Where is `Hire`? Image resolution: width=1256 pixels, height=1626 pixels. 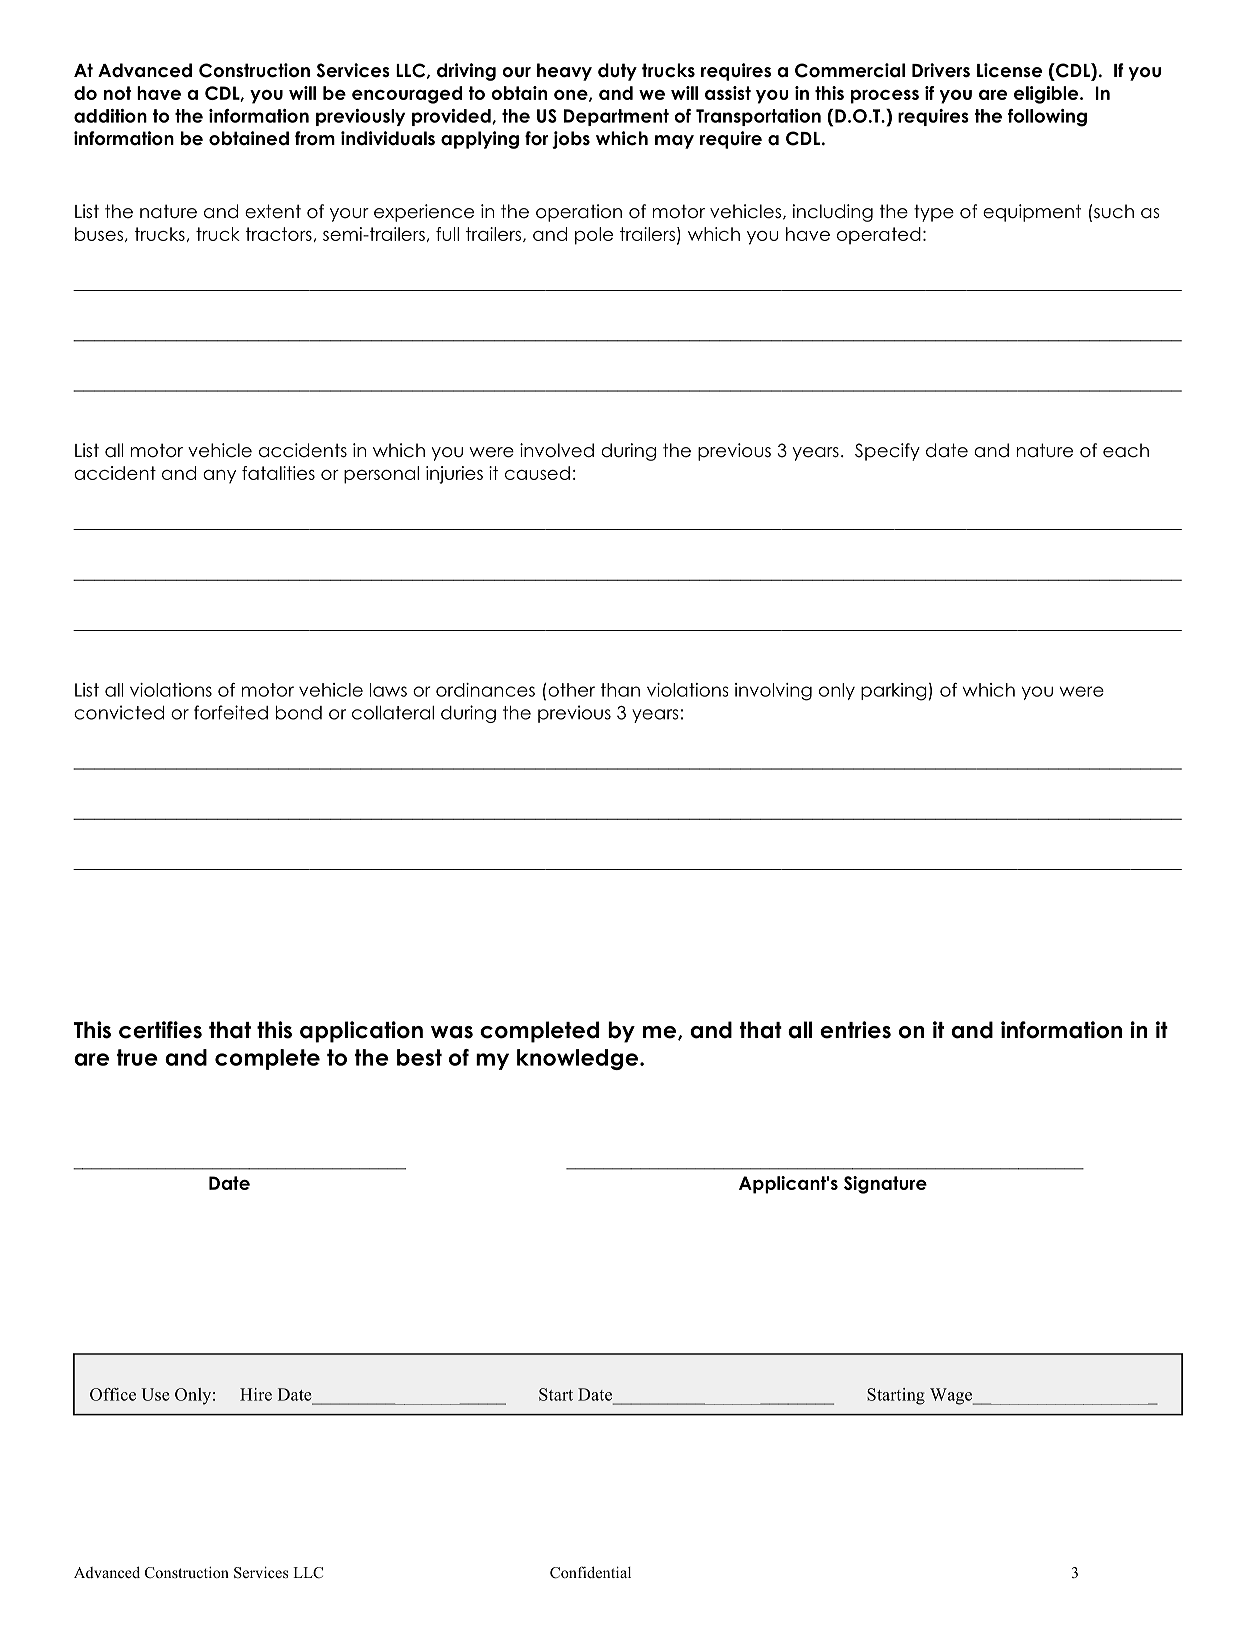
Hire is located at coordinates (256, 1394).
